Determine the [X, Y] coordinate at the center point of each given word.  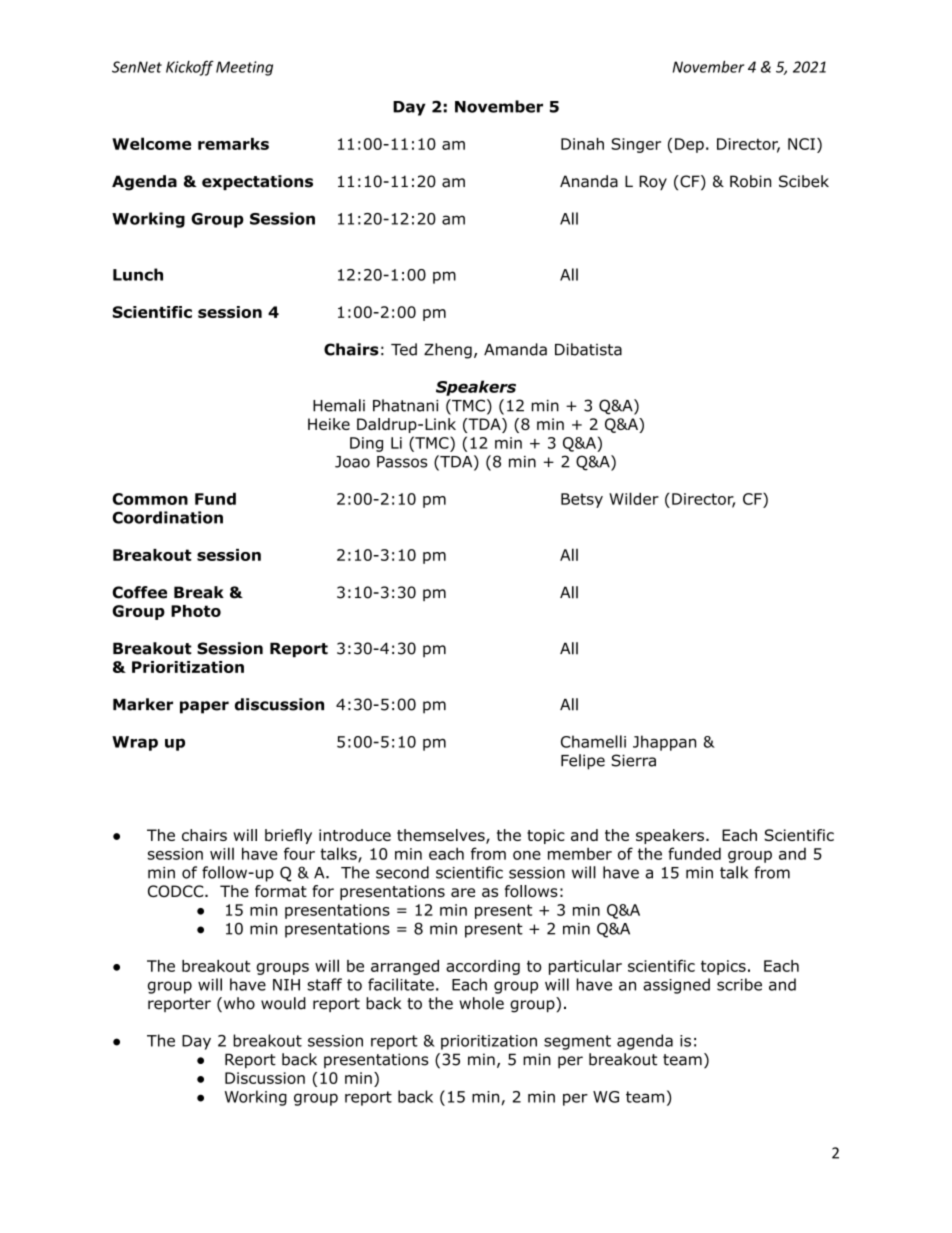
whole [481, 1003]
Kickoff [190, 68]
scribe [739, 984]
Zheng [448, 351]
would [283, 1003]
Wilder [634, 498]
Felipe [583, 762]
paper [204, 707]
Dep [689, 145]
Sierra [633, 760]
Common [150, 499]
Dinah [582, 144]
